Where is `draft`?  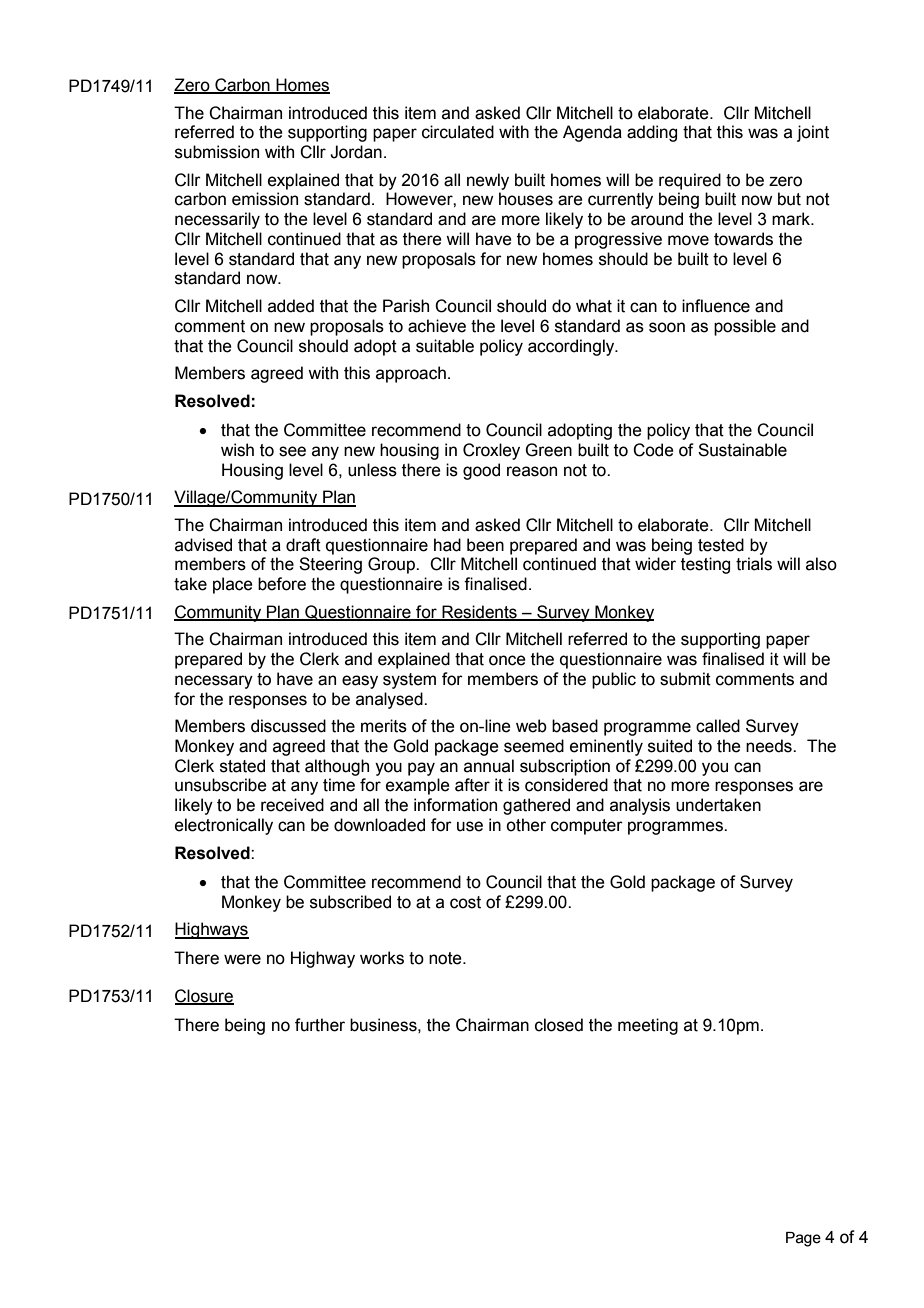
draft is located at coordinates (303, 545).
